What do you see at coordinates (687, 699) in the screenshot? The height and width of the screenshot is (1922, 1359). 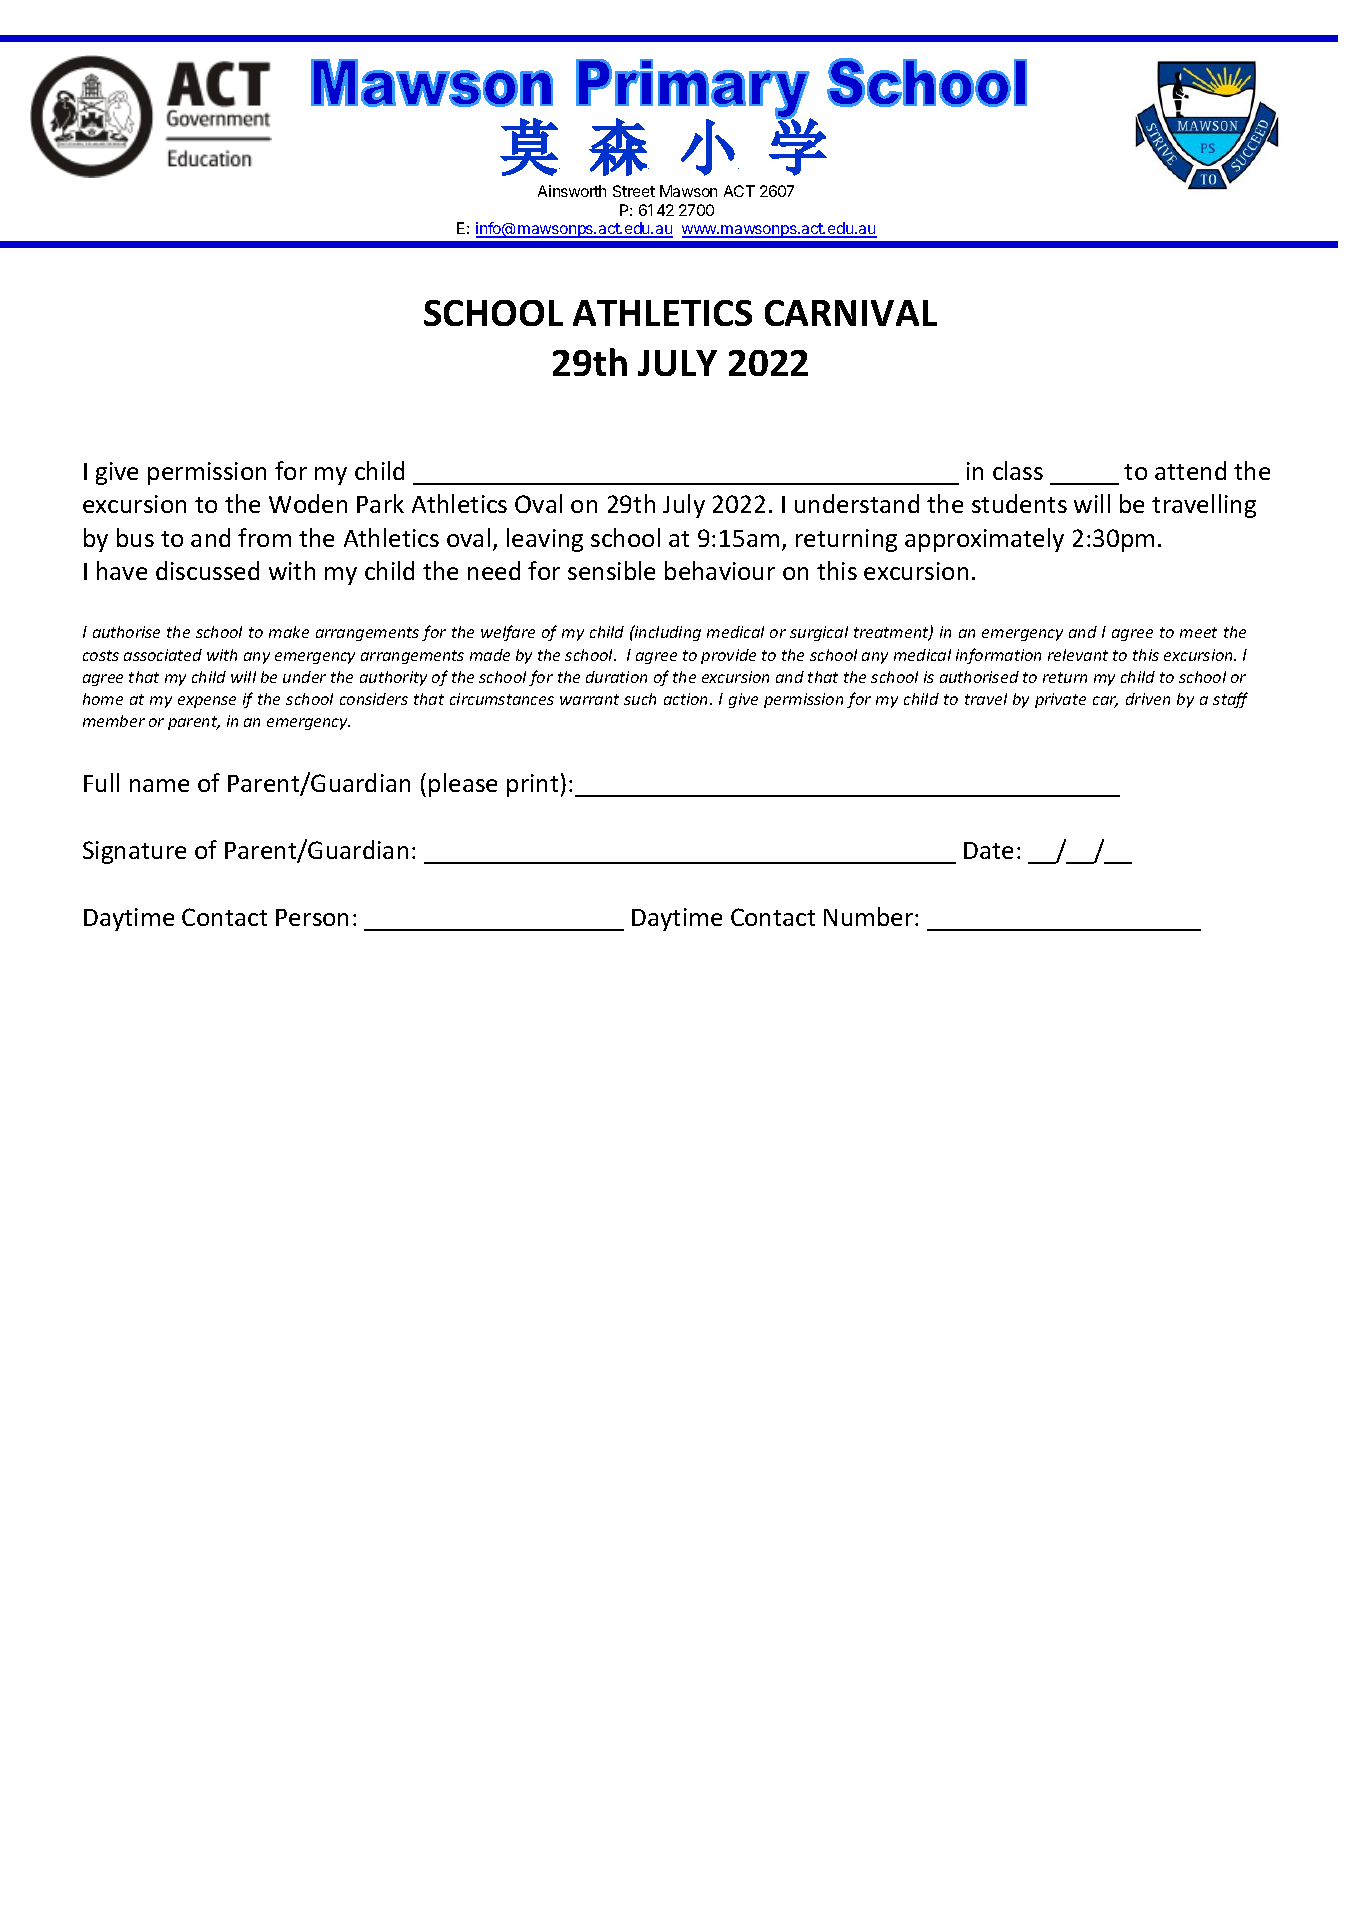 I see `action` at bounding box center [687, 699].
